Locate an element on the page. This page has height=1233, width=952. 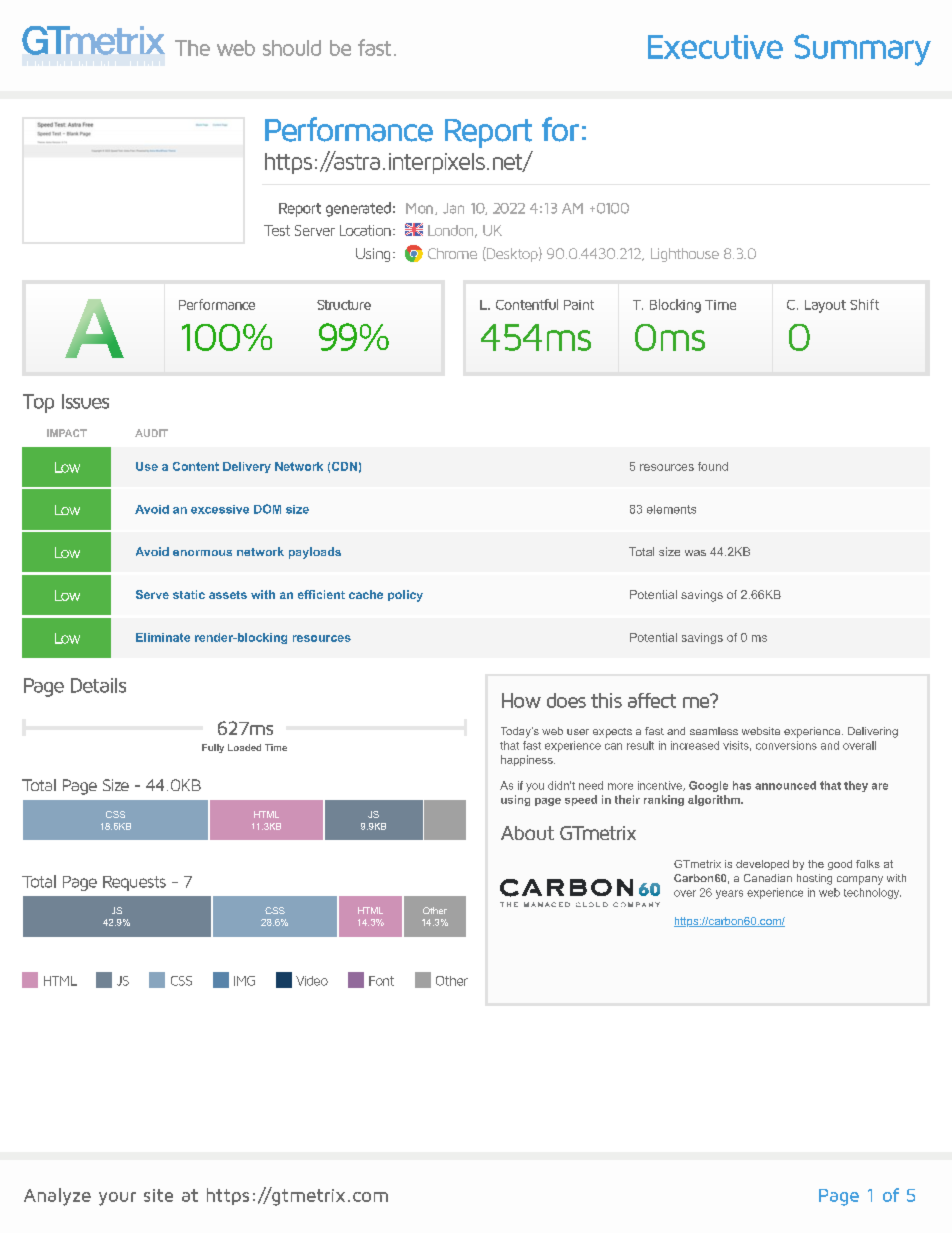
Jan is located at coordinates (453, 208).
